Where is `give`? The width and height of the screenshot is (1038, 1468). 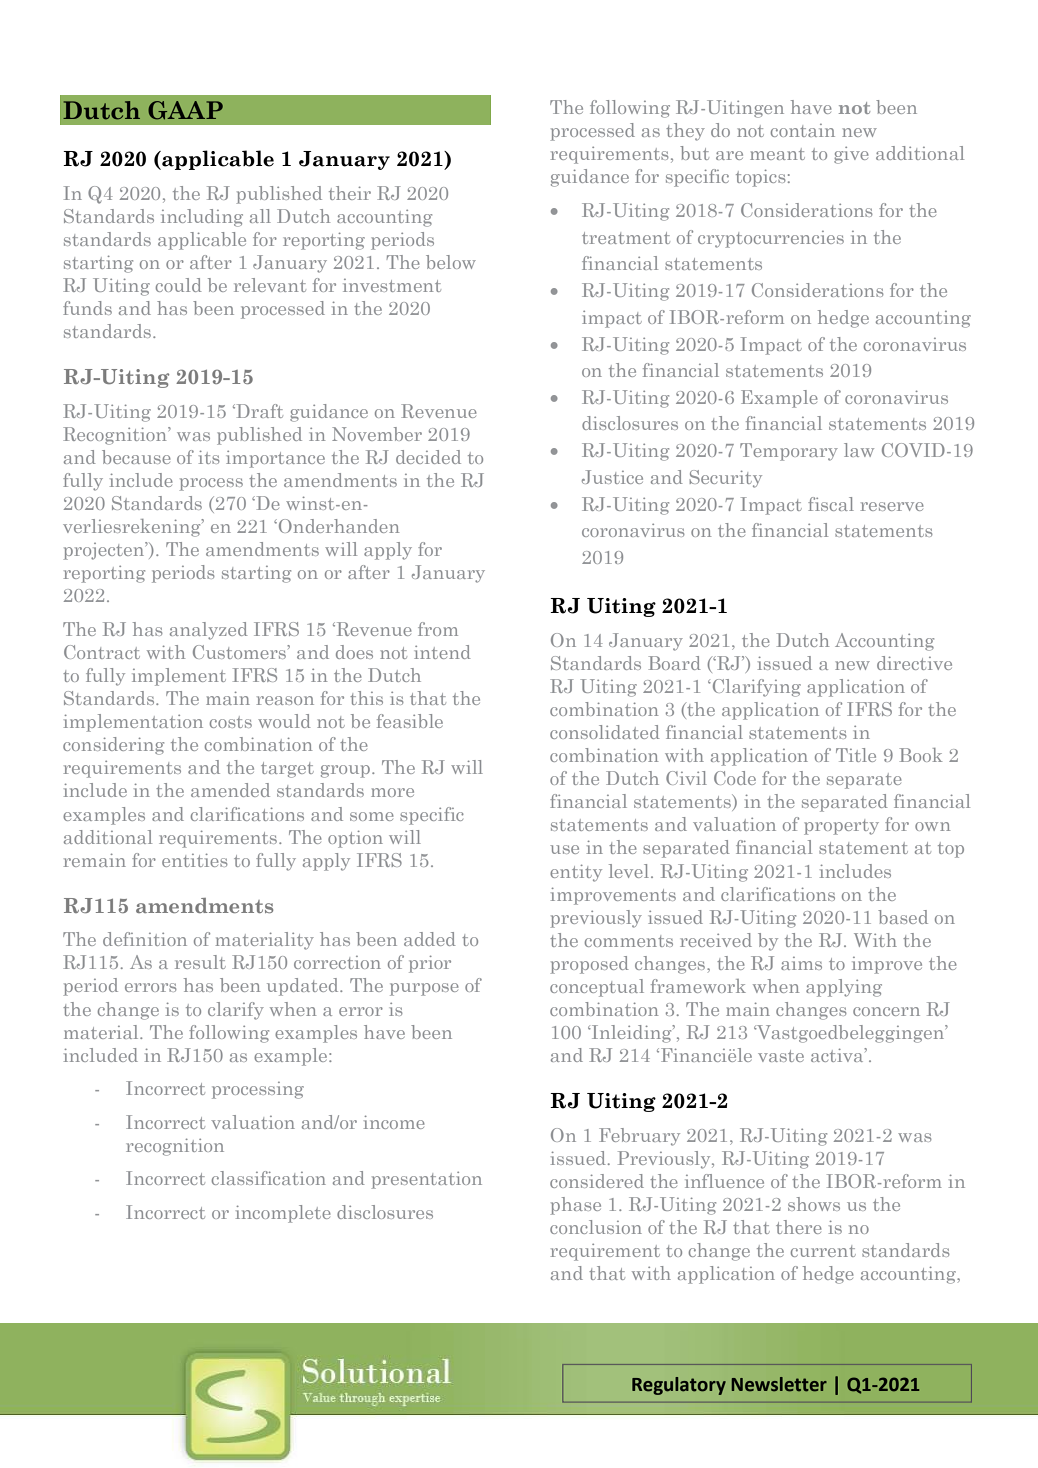 give is located at coordinates (851, 155).
